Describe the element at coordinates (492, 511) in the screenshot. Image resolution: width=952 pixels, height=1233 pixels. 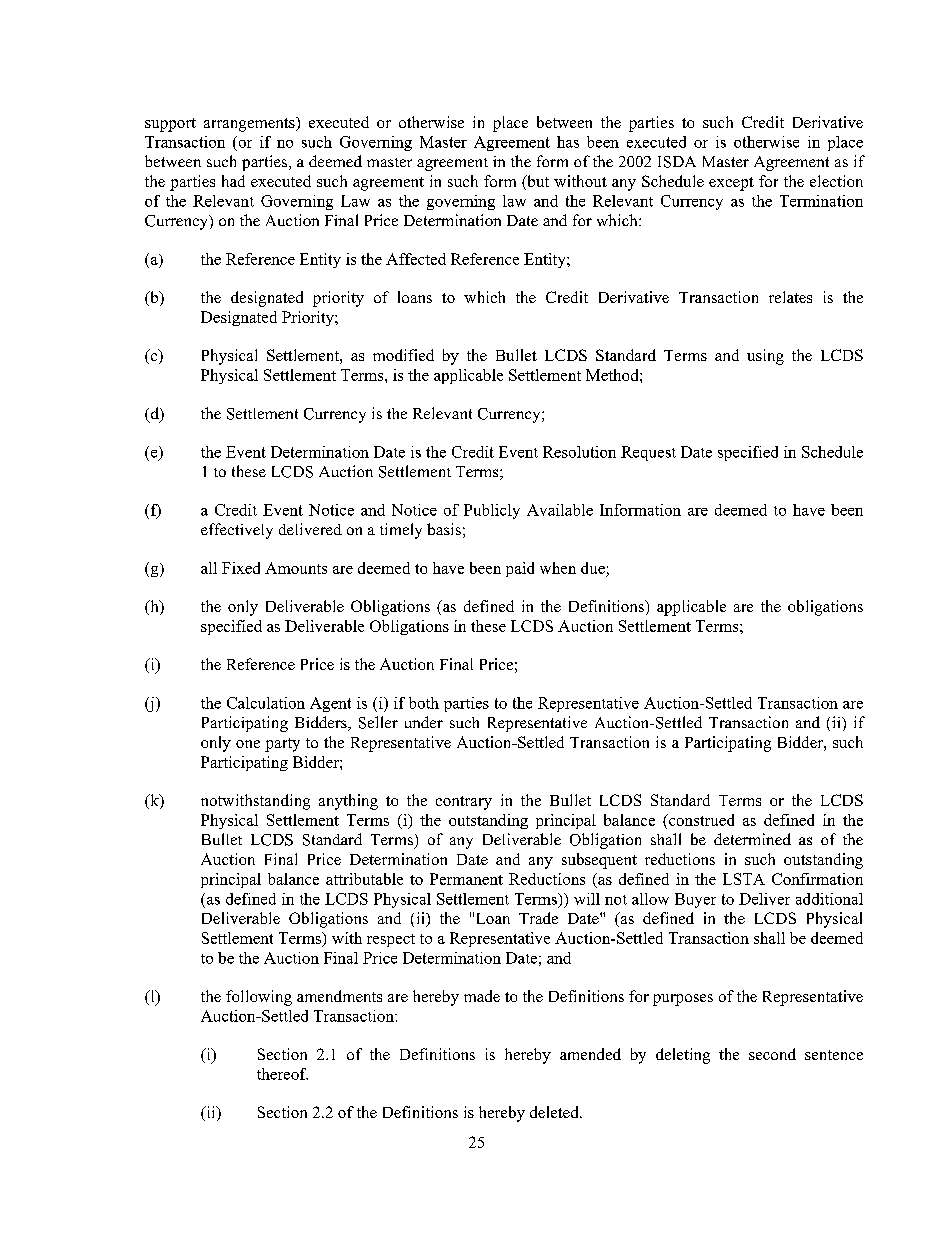
I see `Publicly` at that location.
